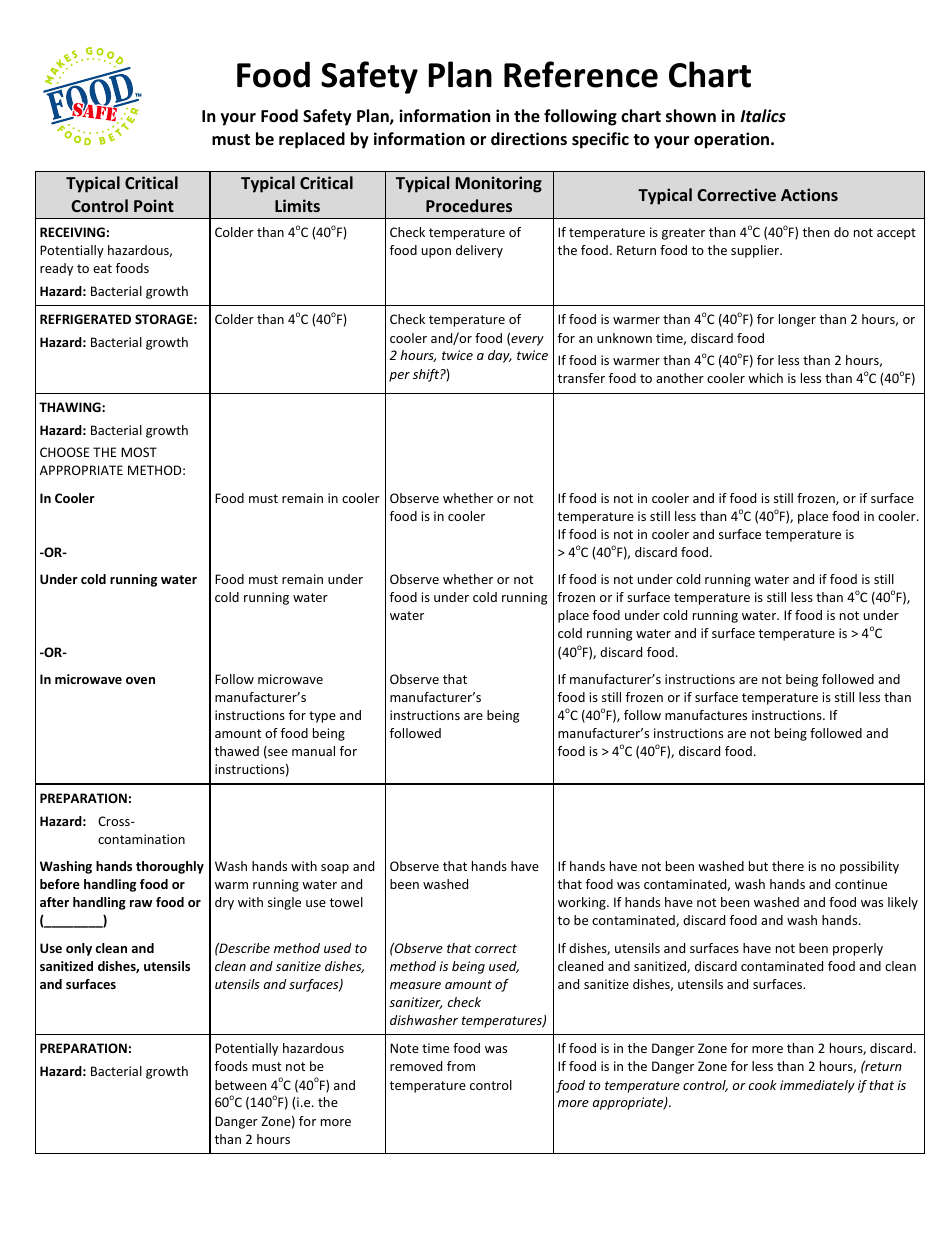 This screenshot has width=952, height=1233. What do you see at coordinates (500, 356) in the screenshot?
I see `day` at bounding box center [500, 356].
